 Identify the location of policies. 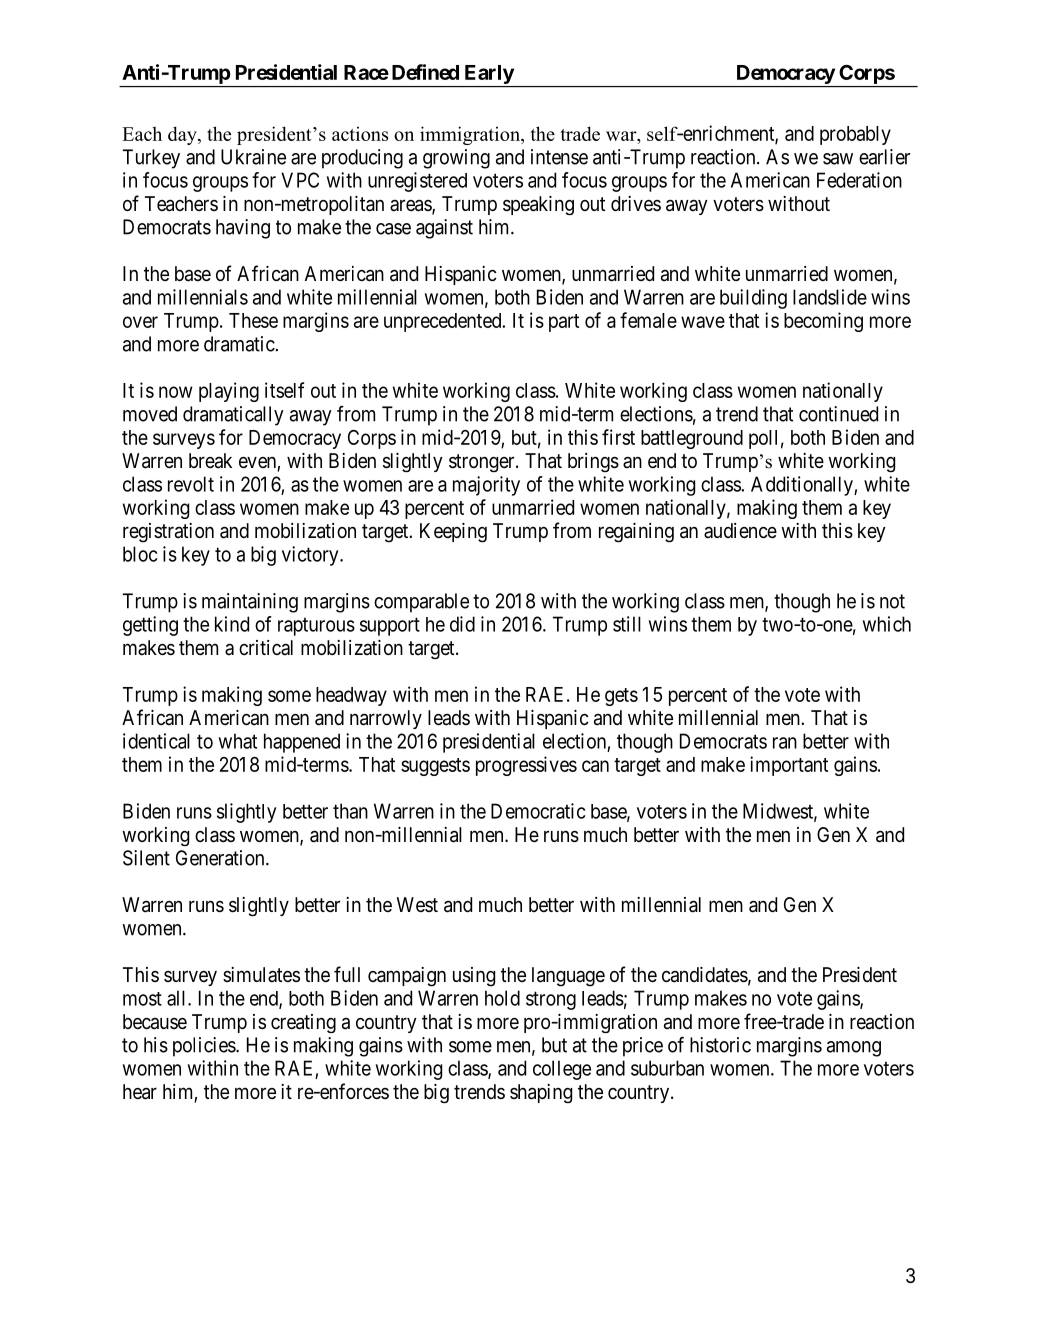
(205, 1047).
